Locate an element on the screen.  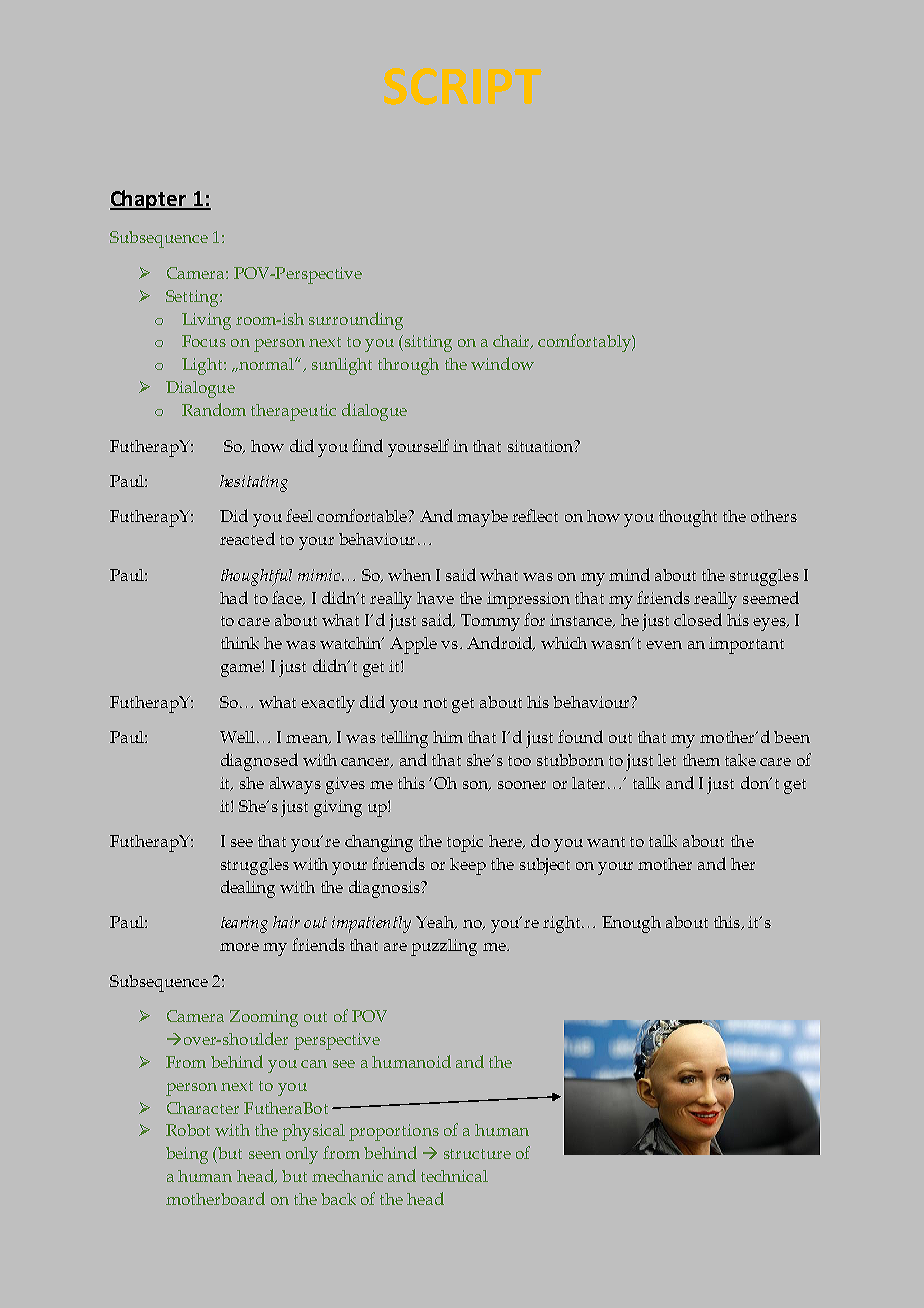
window is located at coordinates (502, 363).
